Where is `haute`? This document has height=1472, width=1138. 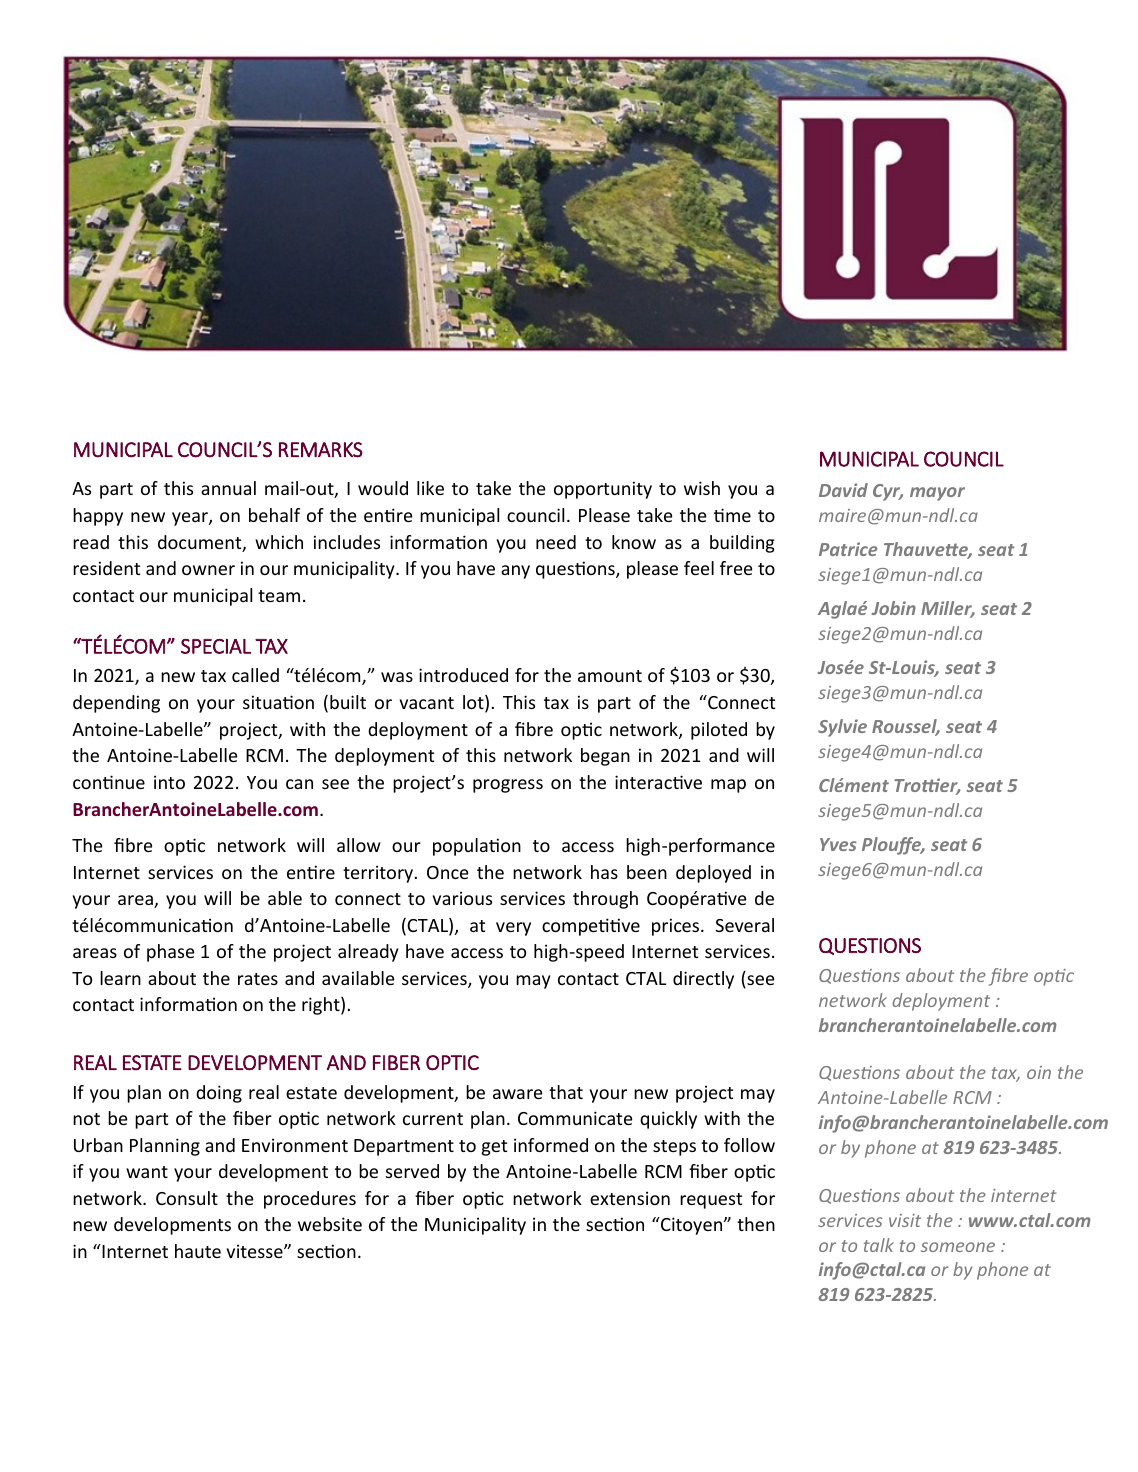
haute is located at coordinates (198, 1251).
